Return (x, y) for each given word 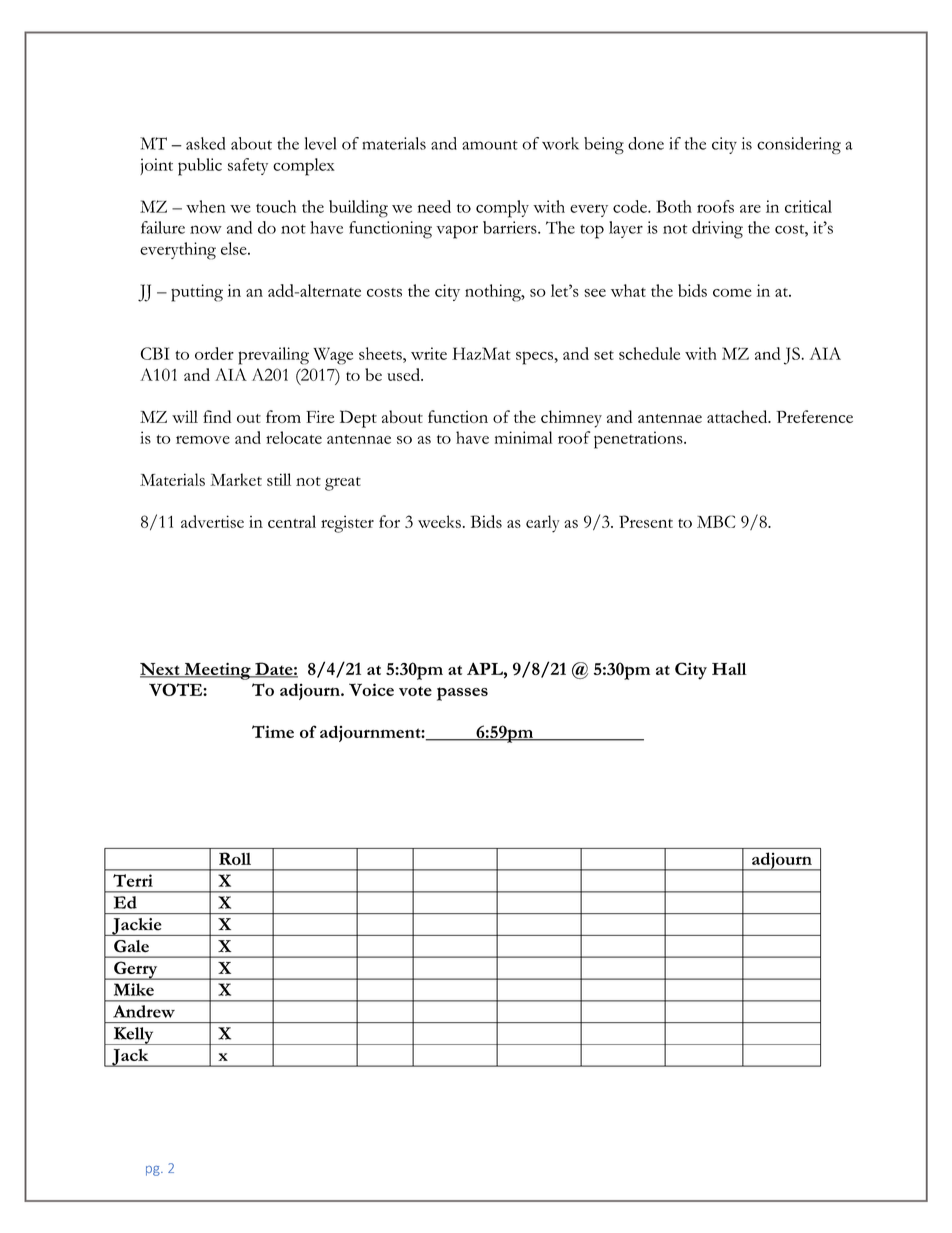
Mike (134, 989)
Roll (235, 858)
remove (203, 440)
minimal (523, 437)
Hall (729, 669)
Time (273, 731)
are (750, 209)
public (200, 167)
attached (738, 416)
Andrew (144, 1011)
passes (462, 694)
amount (490, 145)
